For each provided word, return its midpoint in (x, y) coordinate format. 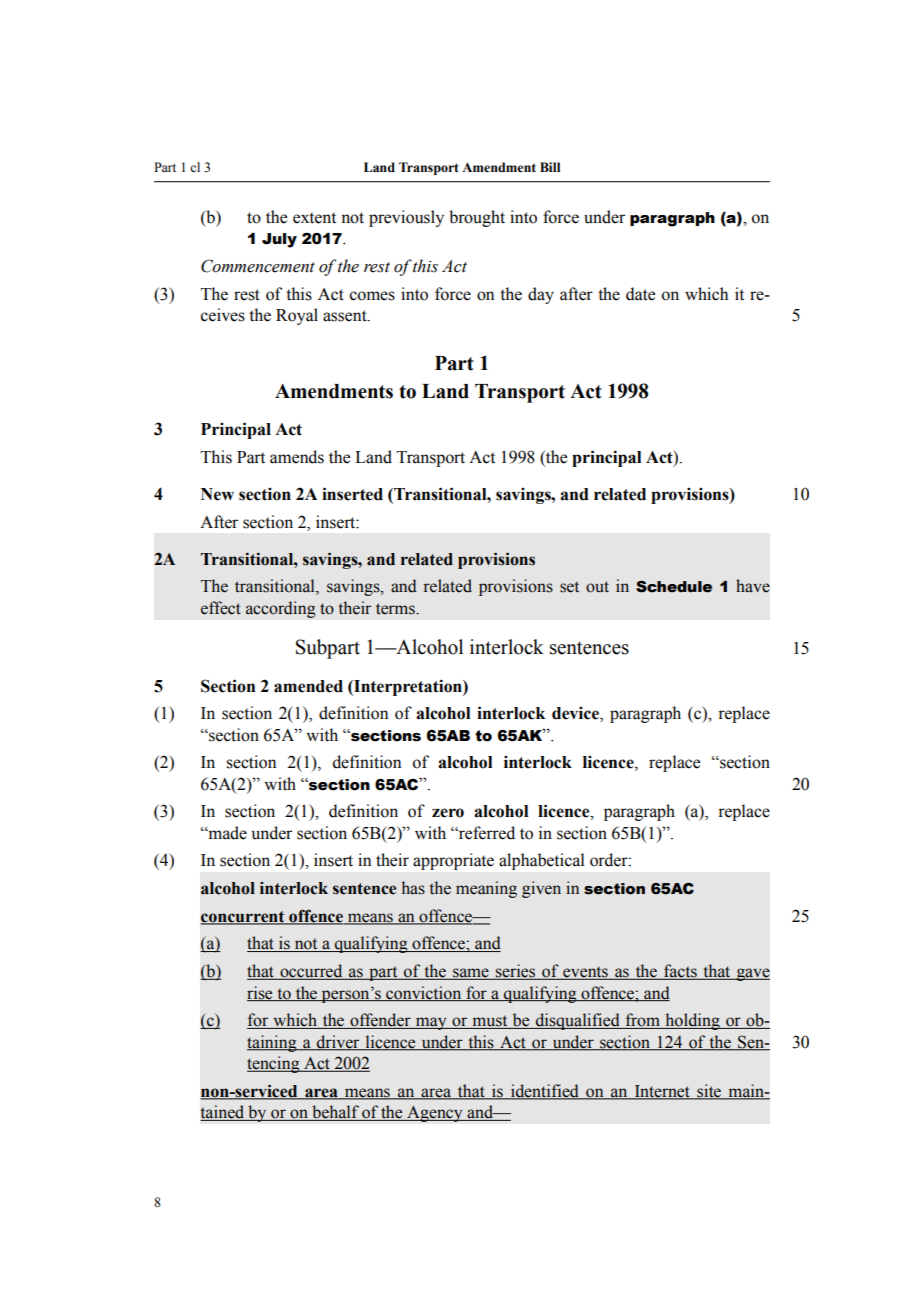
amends (297, 457)
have (753, 586)
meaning (486, 889)
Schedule (674, 587)
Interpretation (408, 687)
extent (314, 218)
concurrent (244, 917)
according (281, 609)
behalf (335, 1113)
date (640, 294)
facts (680, 972)
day (541, 295)
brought (477, 218)
